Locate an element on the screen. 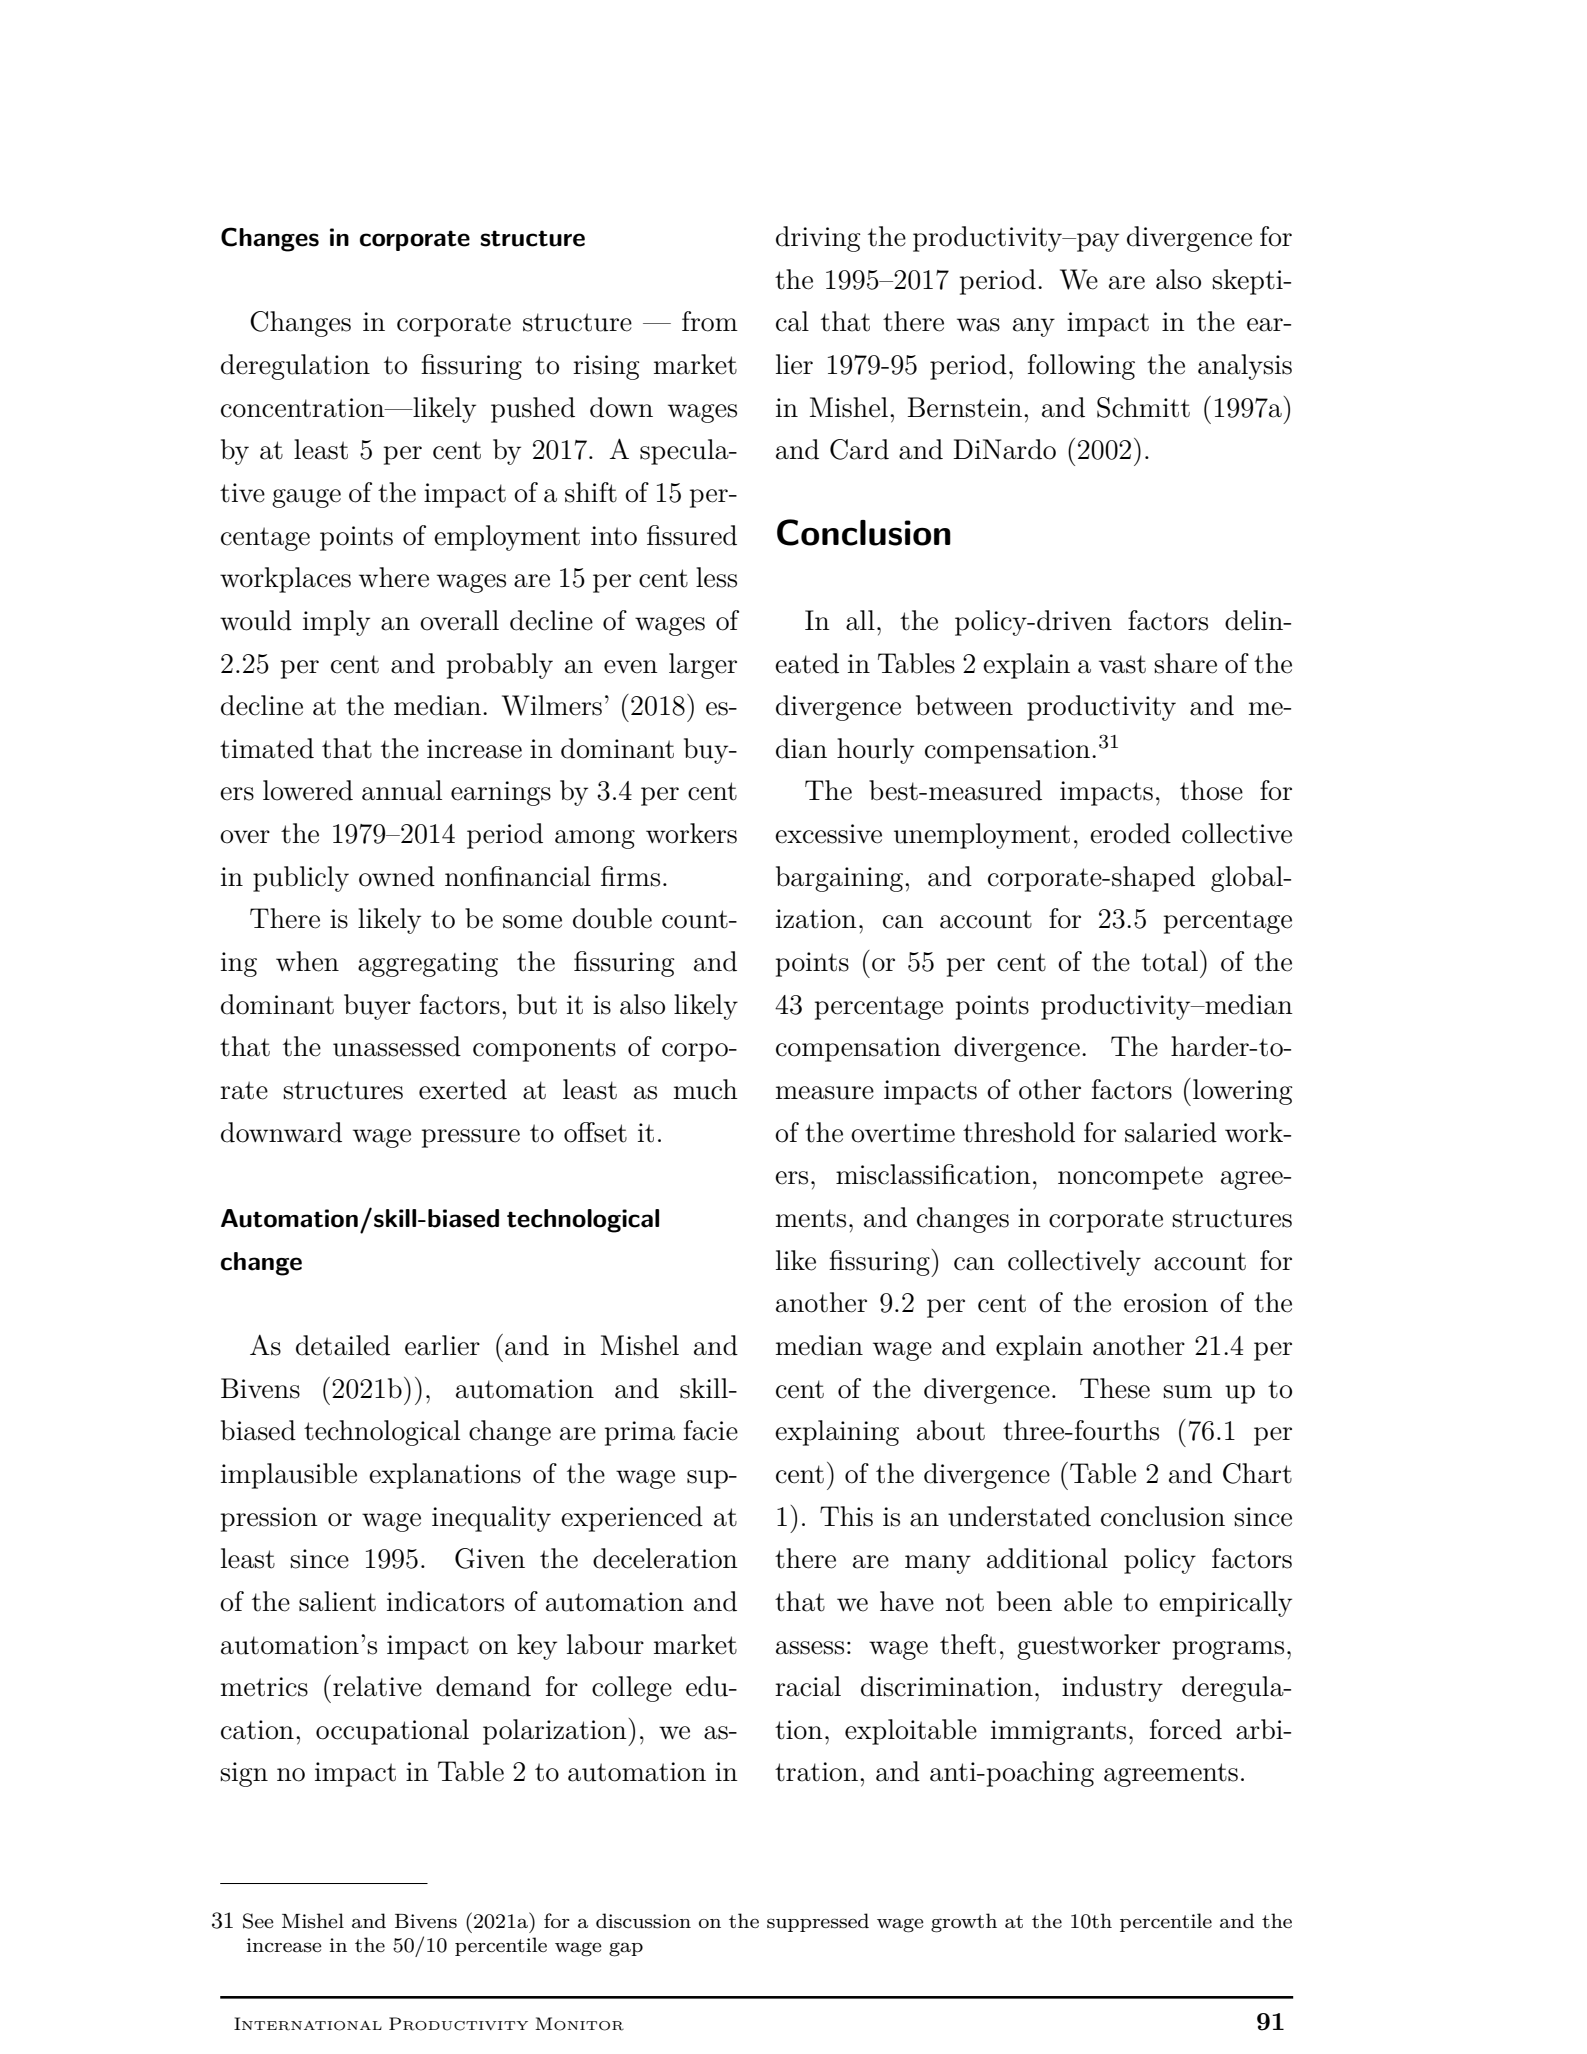 This screenshot has height=2054, width=1587. following is located at coordinates (1081, 367).
